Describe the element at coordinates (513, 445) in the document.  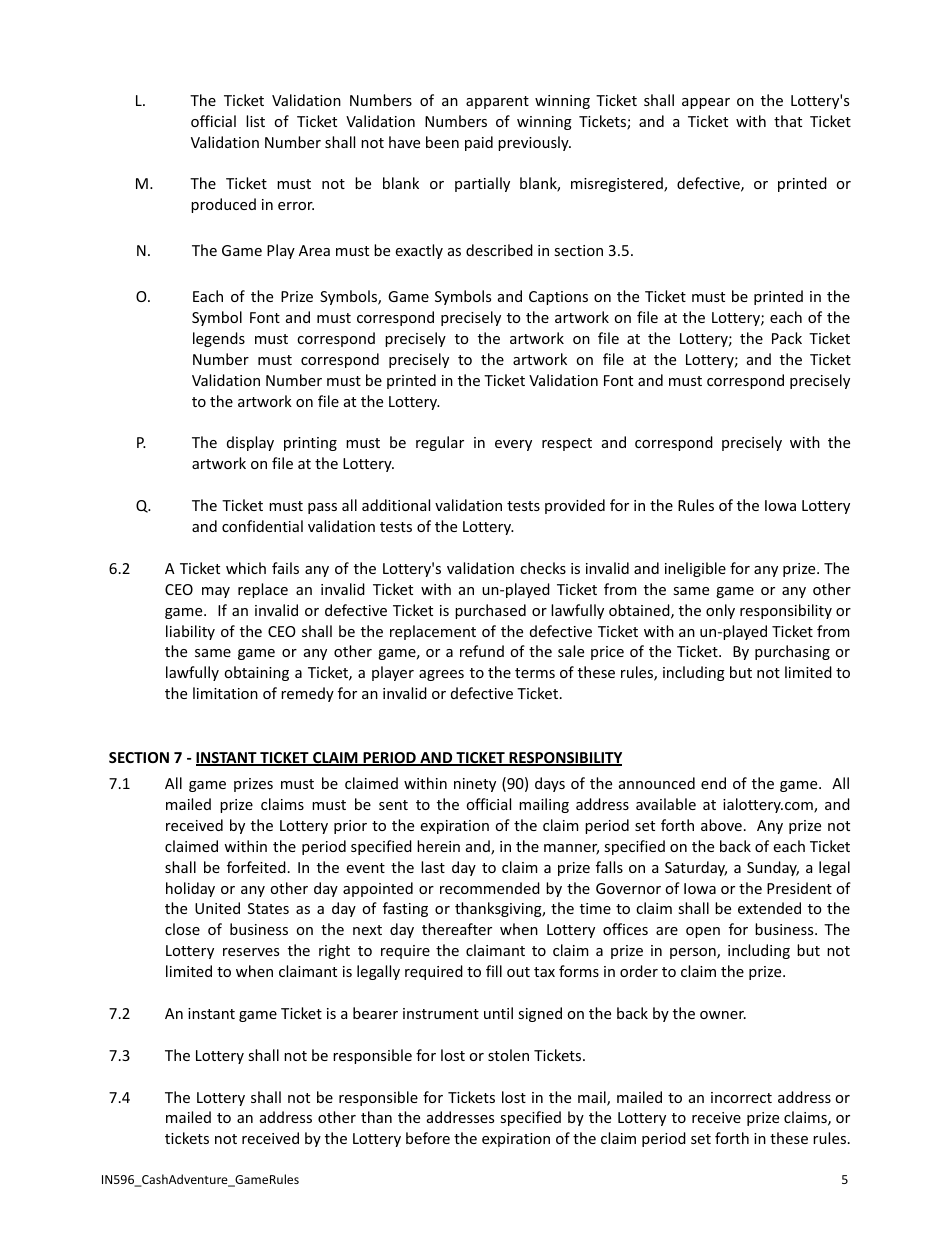
I see `every` at that location.
